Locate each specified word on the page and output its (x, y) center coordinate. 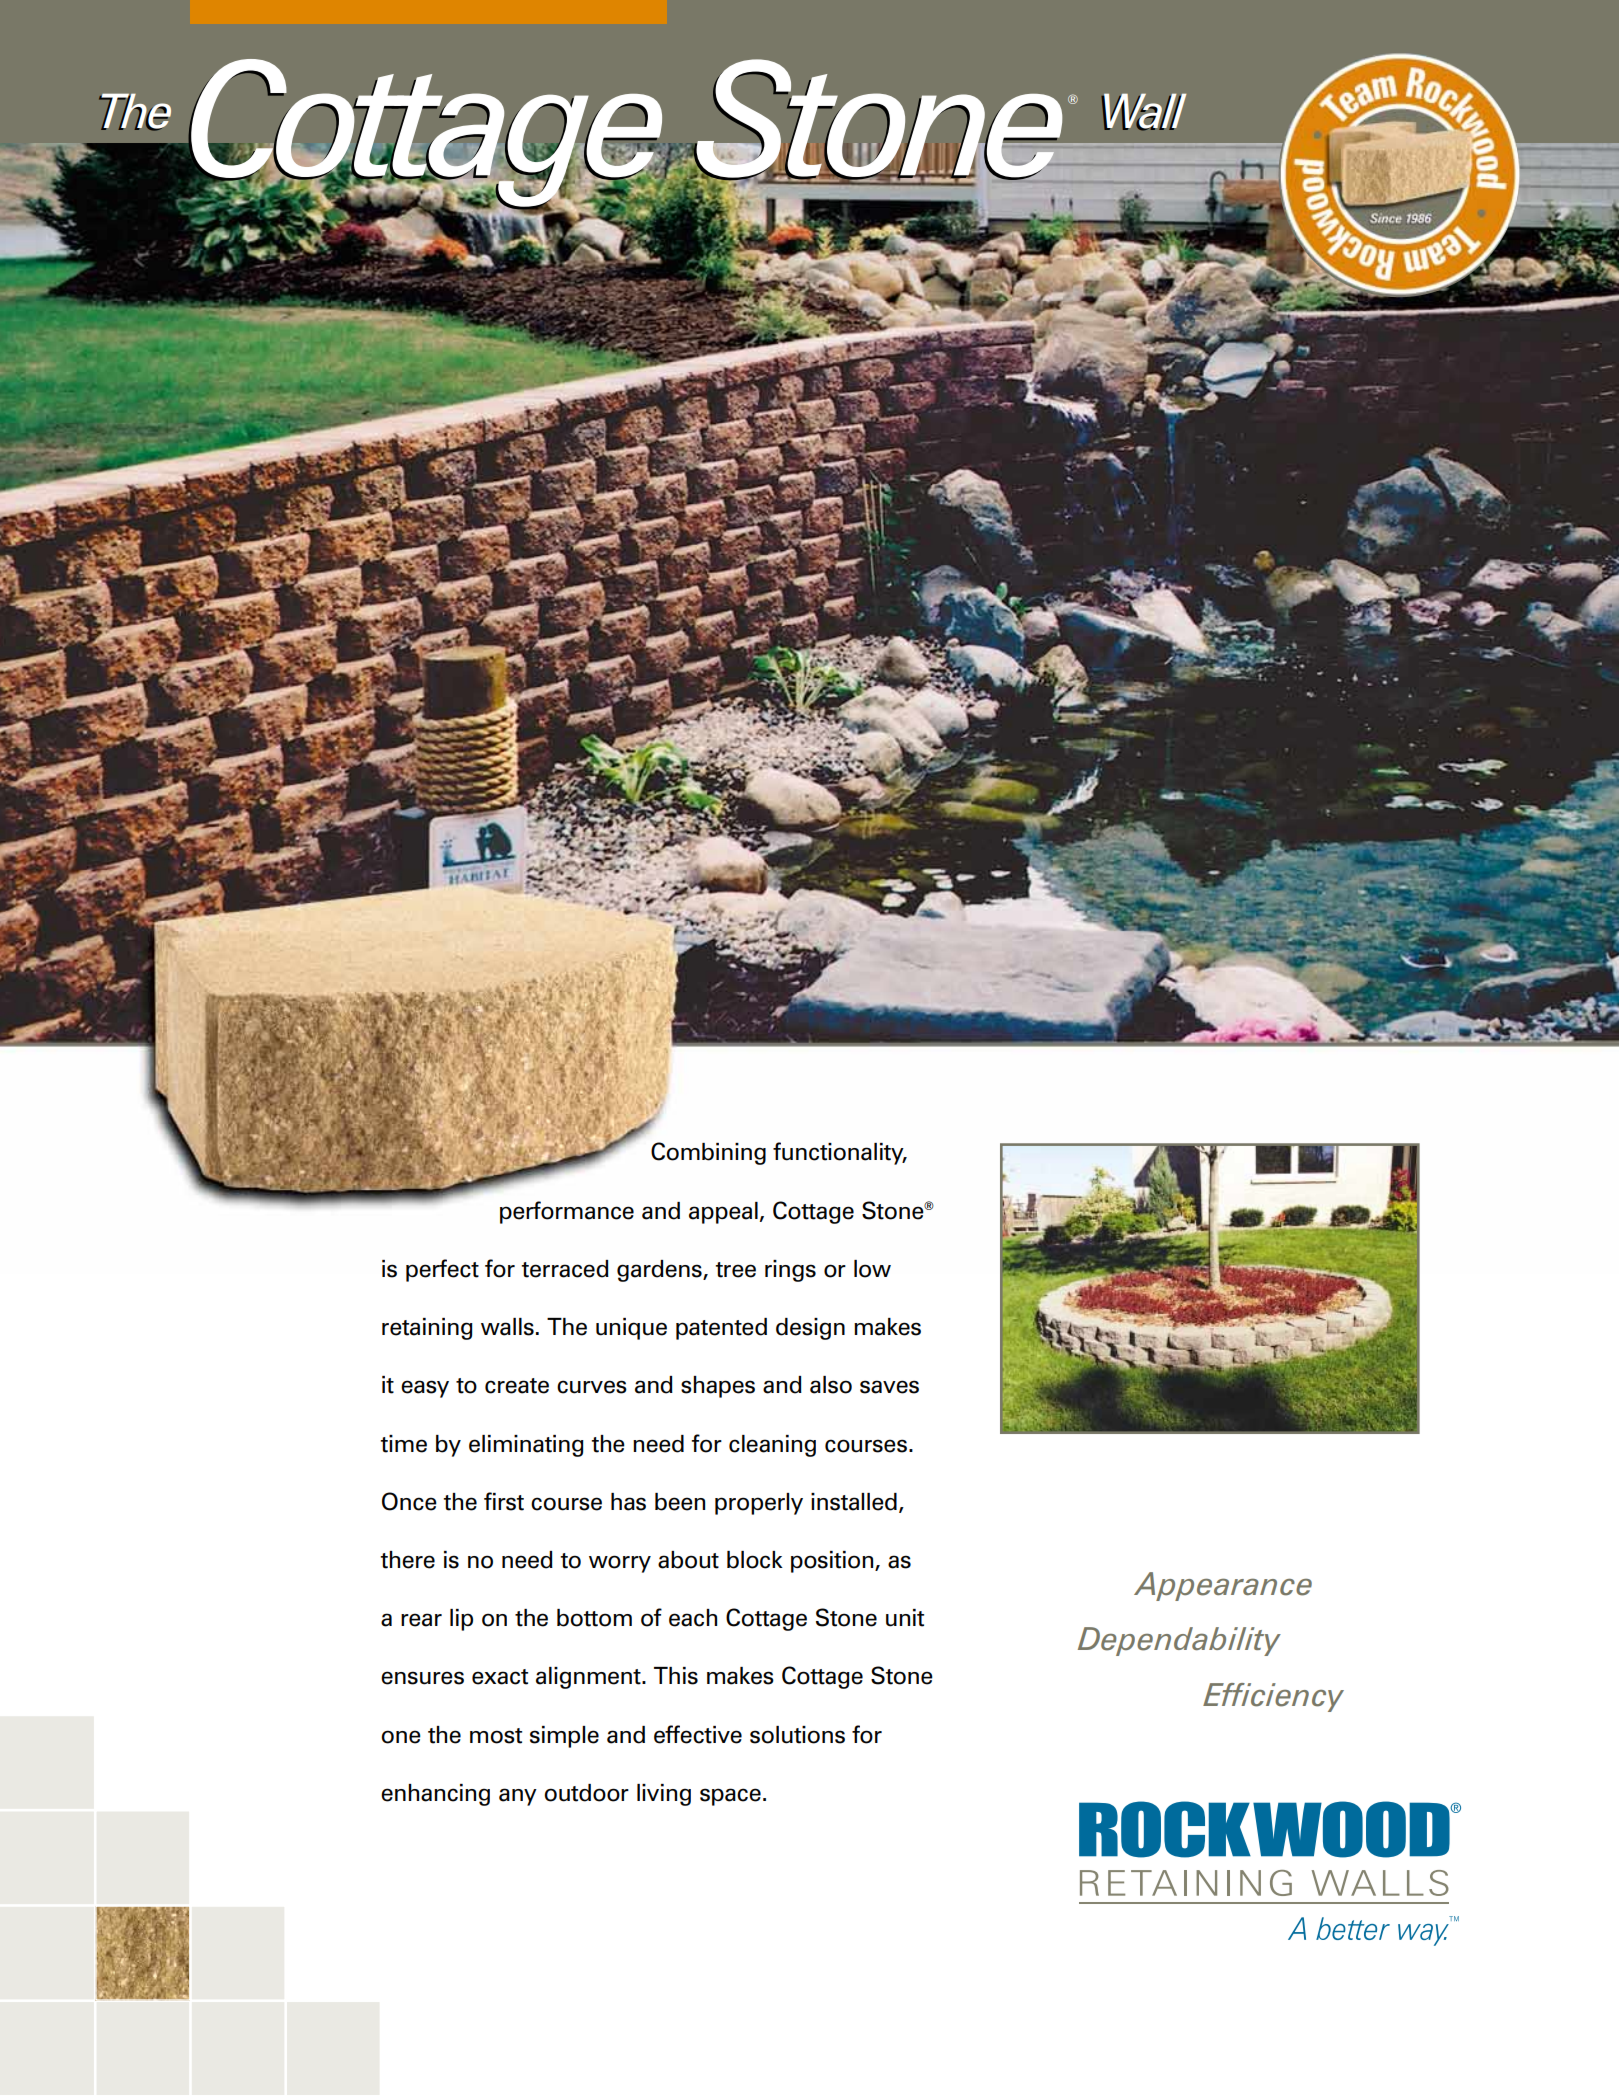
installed (854, 1502)
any (518, 1797)
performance (567, 1212)
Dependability (1179, 1641)
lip (461, 1620)
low (872, 1269)
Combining (708, 1153)
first (504, 1501)
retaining (427, 1329)
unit (905, 1618)
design (810, 1329)
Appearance (1223, 1586)
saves (889, 1387)
